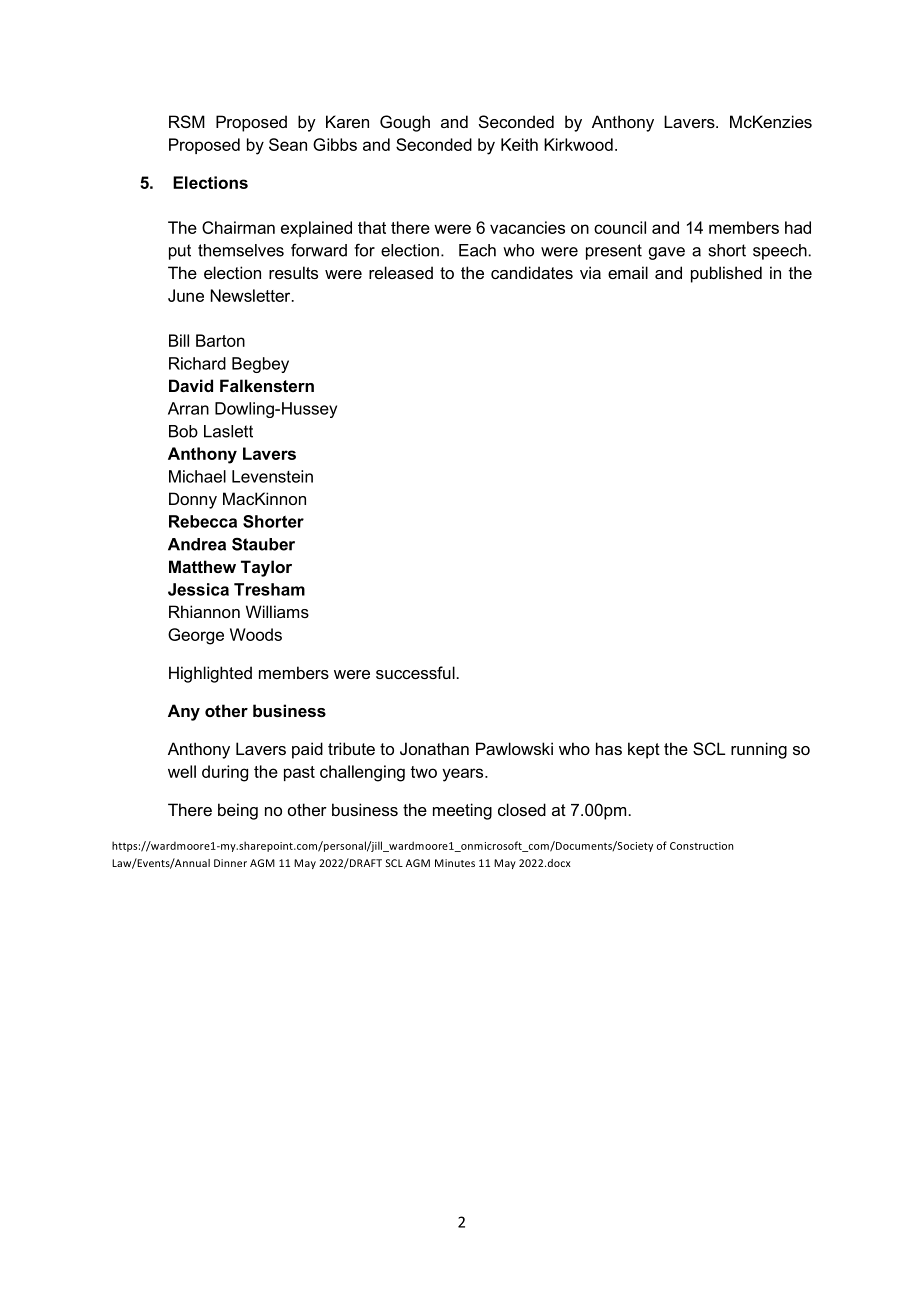  Describe the element at coordinates (532, 272) in the screenshot. I see `candidates` at that location.
